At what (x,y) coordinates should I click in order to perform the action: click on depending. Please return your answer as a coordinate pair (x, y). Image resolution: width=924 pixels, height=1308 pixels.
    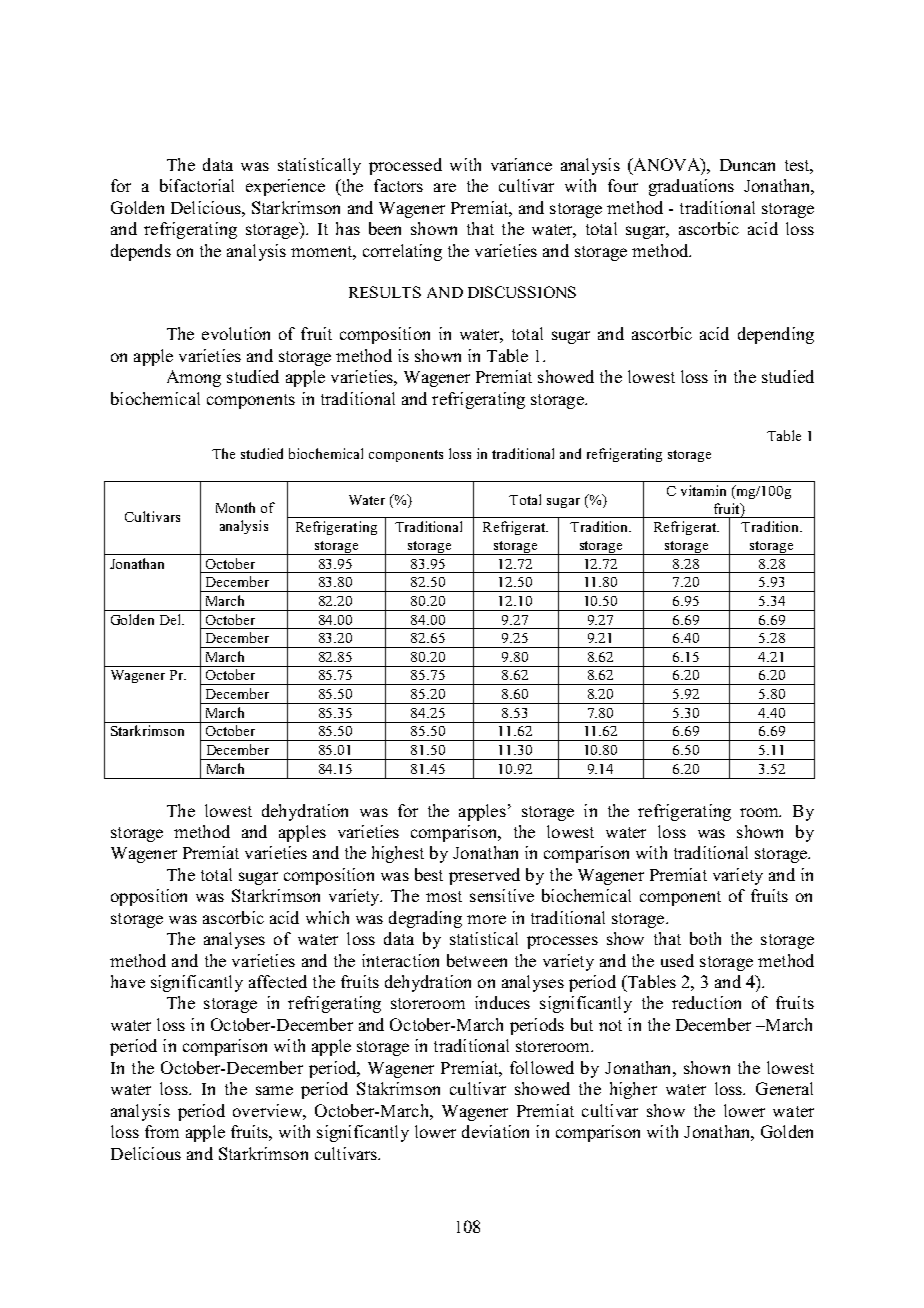
    Looking at the image, I should click on (776, 335).
